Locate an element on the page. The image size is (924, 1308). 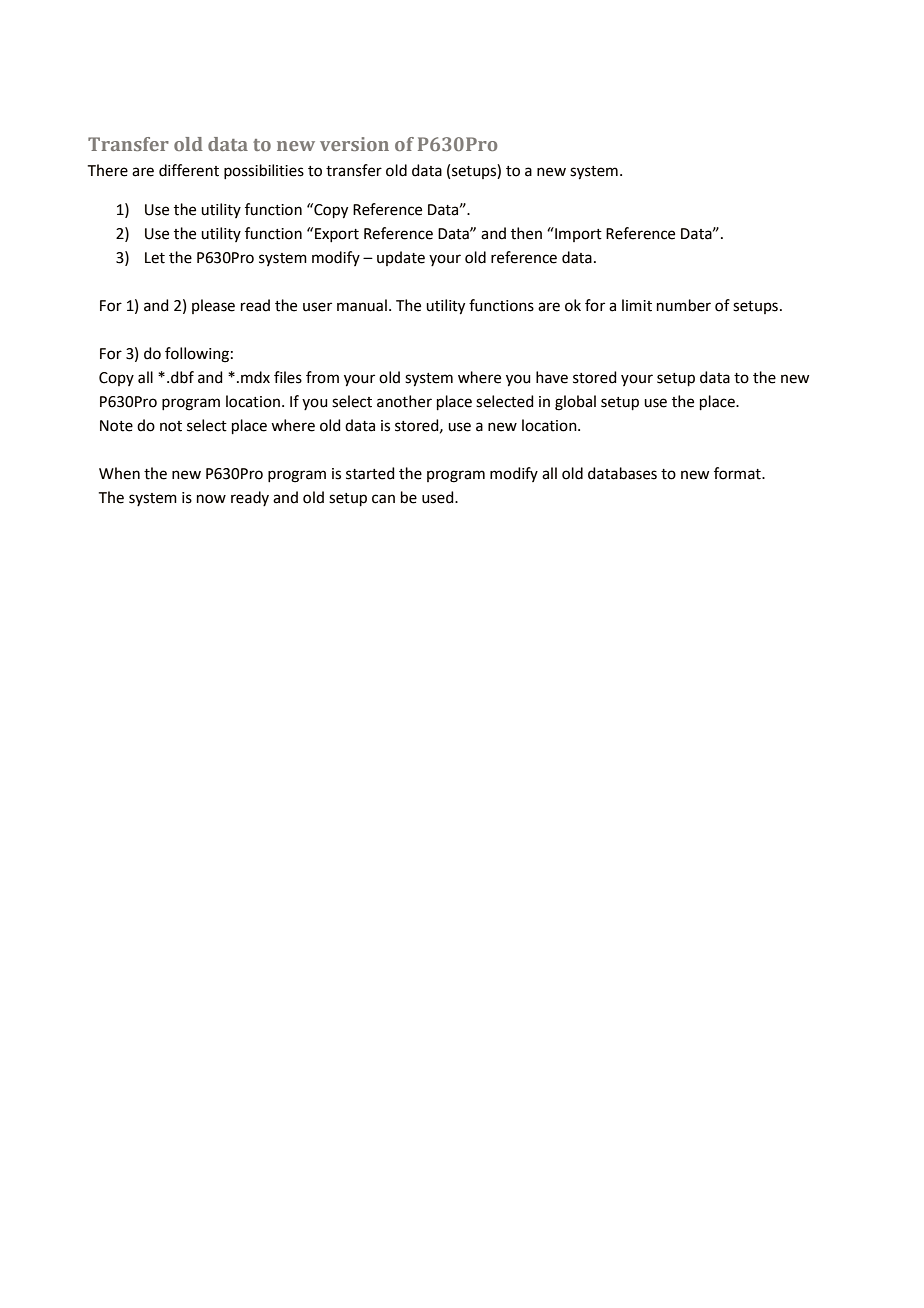
used is located at coordinates (439, 497).
